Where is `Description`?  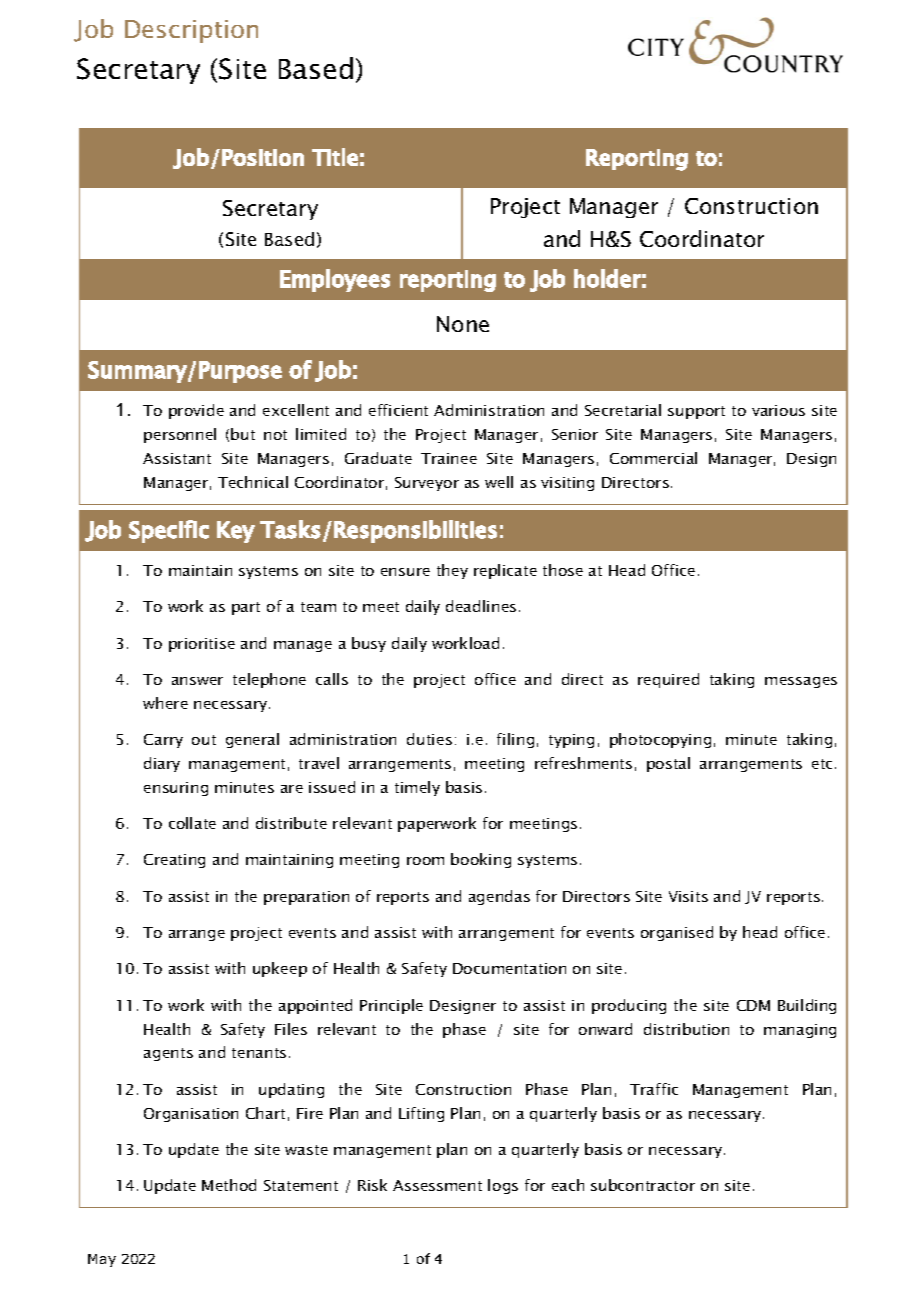 Description is located at coordinates (191, 31).
